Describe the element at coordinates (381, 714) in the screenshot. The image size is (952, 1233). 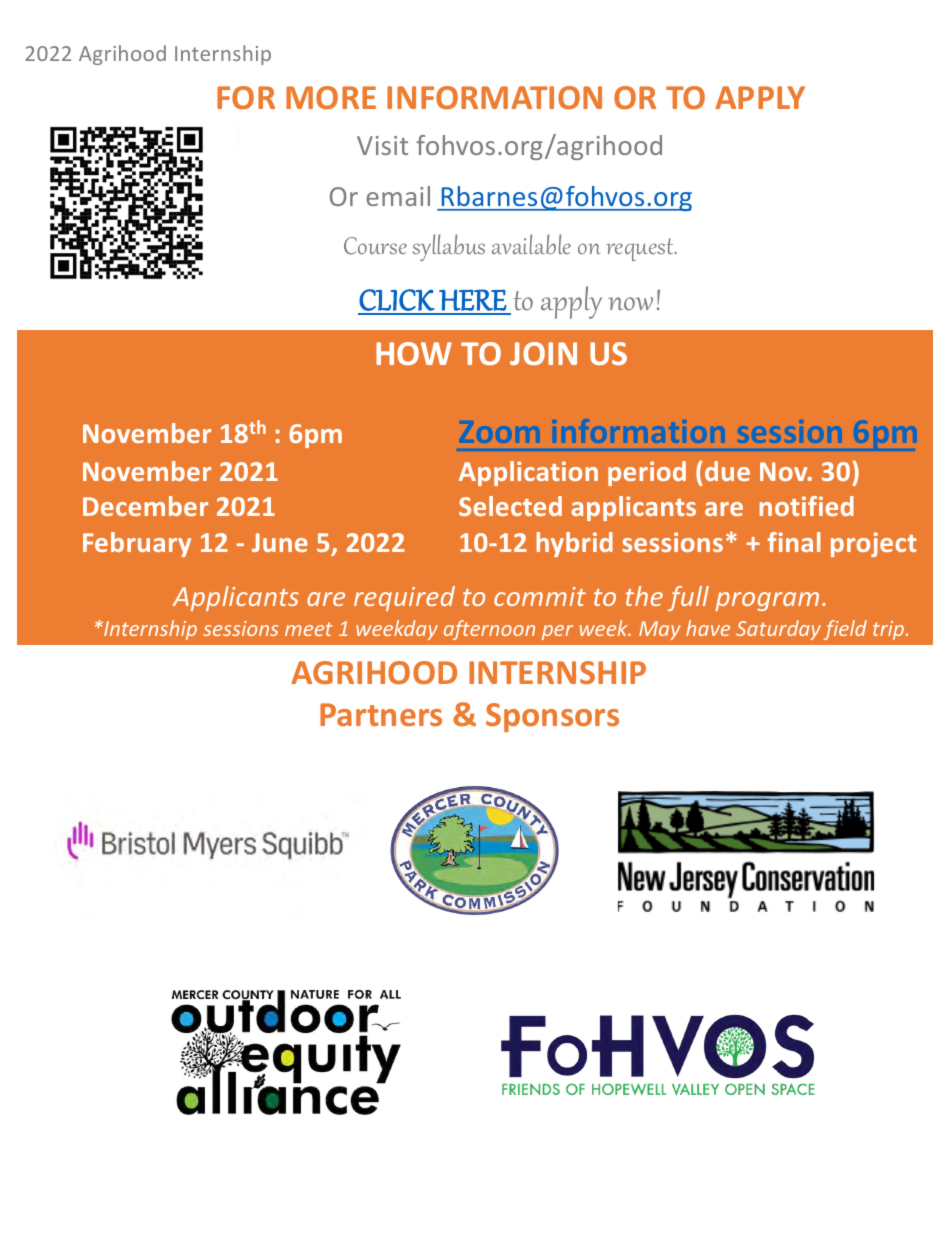
I see `Partners` at that location.
